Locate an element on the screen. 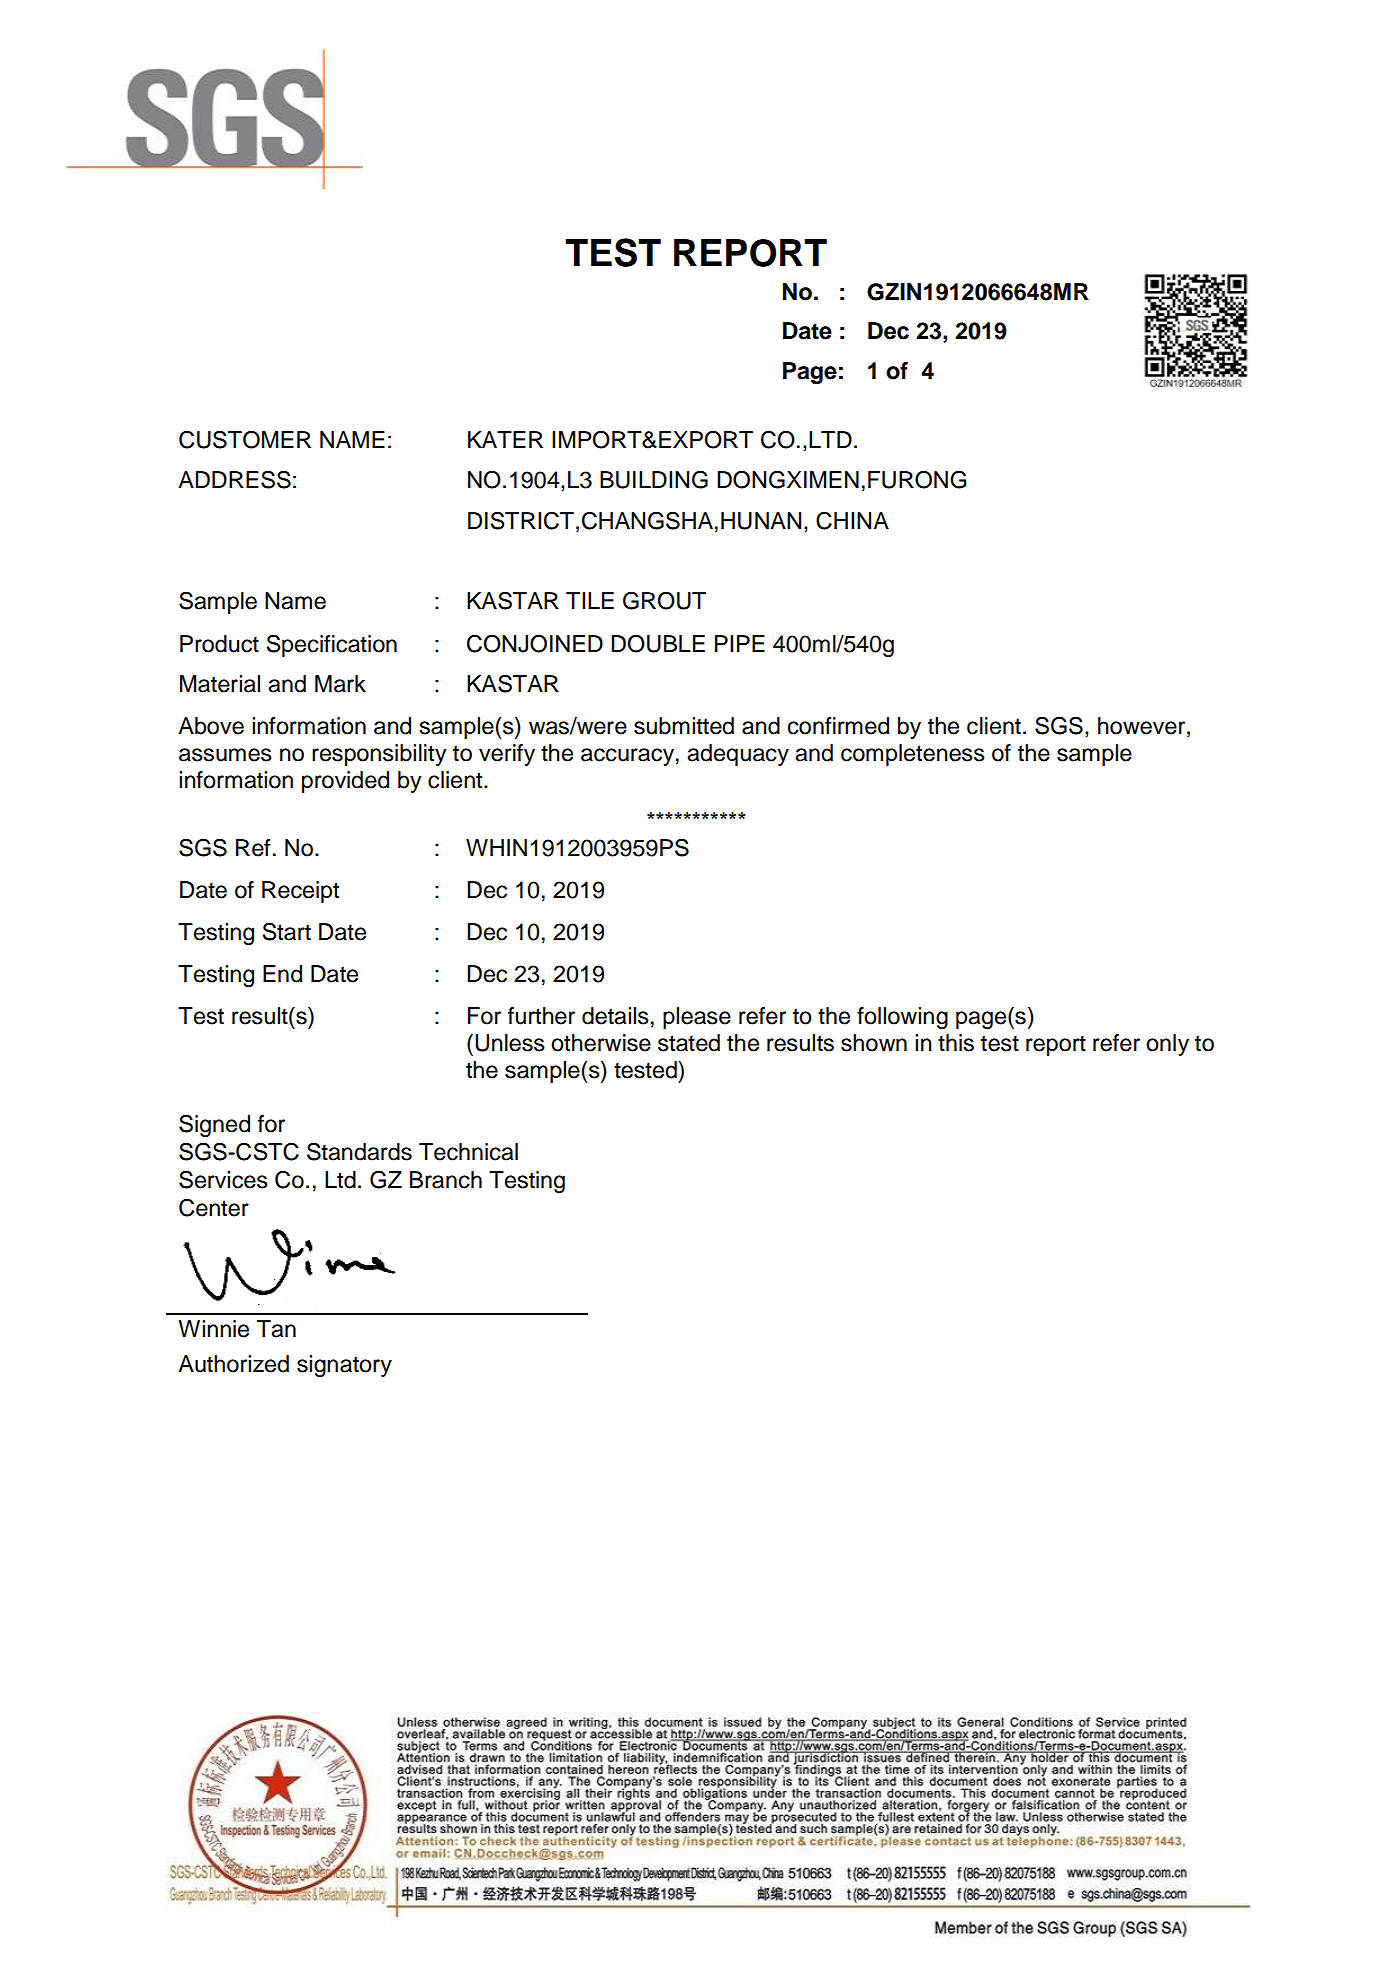  Branch is located at coordinates (446, 1180).
